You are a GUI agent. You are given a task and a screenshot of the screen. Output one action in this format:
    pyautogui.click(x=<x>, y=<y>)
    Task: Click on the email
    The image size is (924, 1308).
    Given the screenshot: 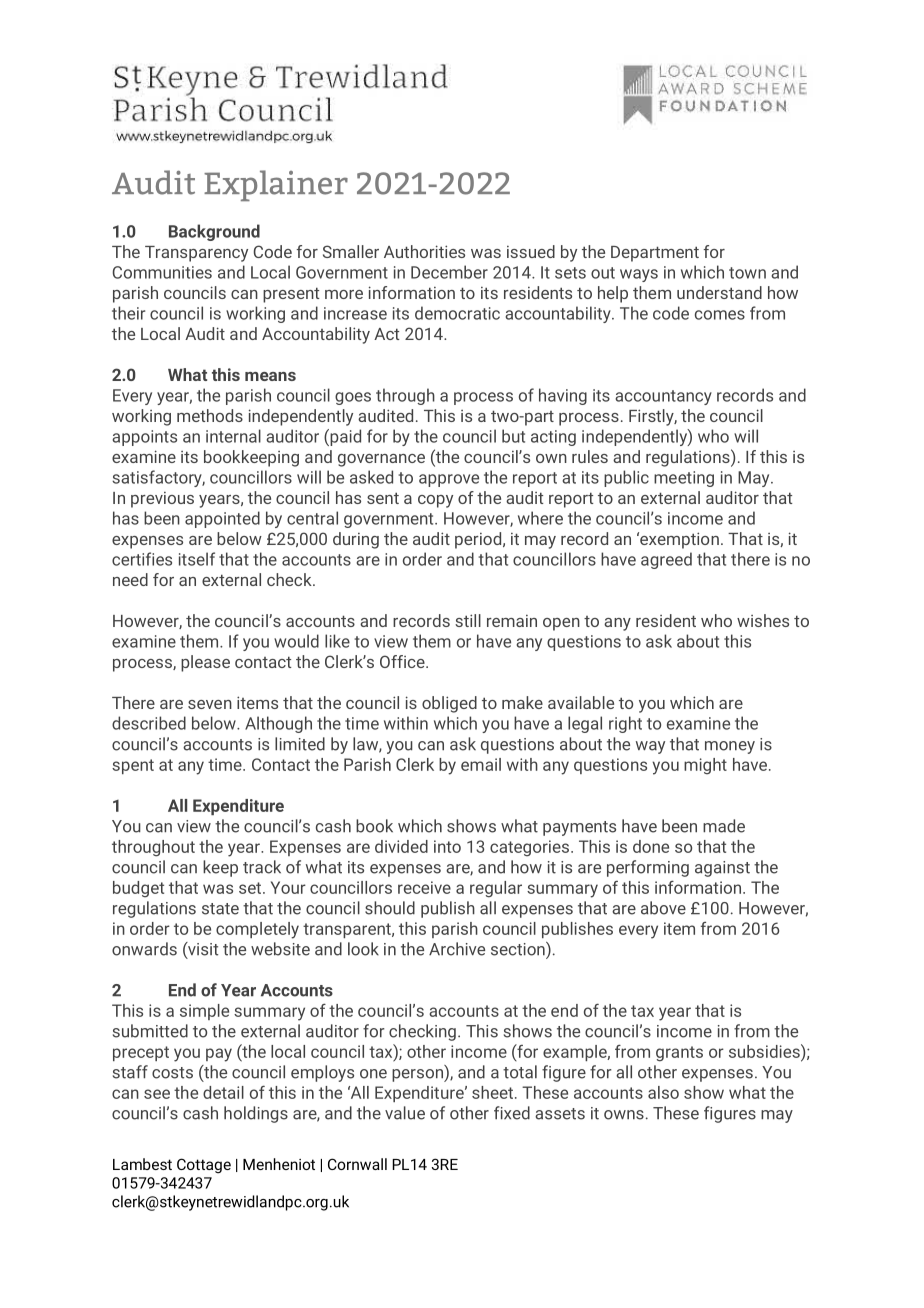 What is the action you would take?
    pyautogui.click(x=481, y=764)
